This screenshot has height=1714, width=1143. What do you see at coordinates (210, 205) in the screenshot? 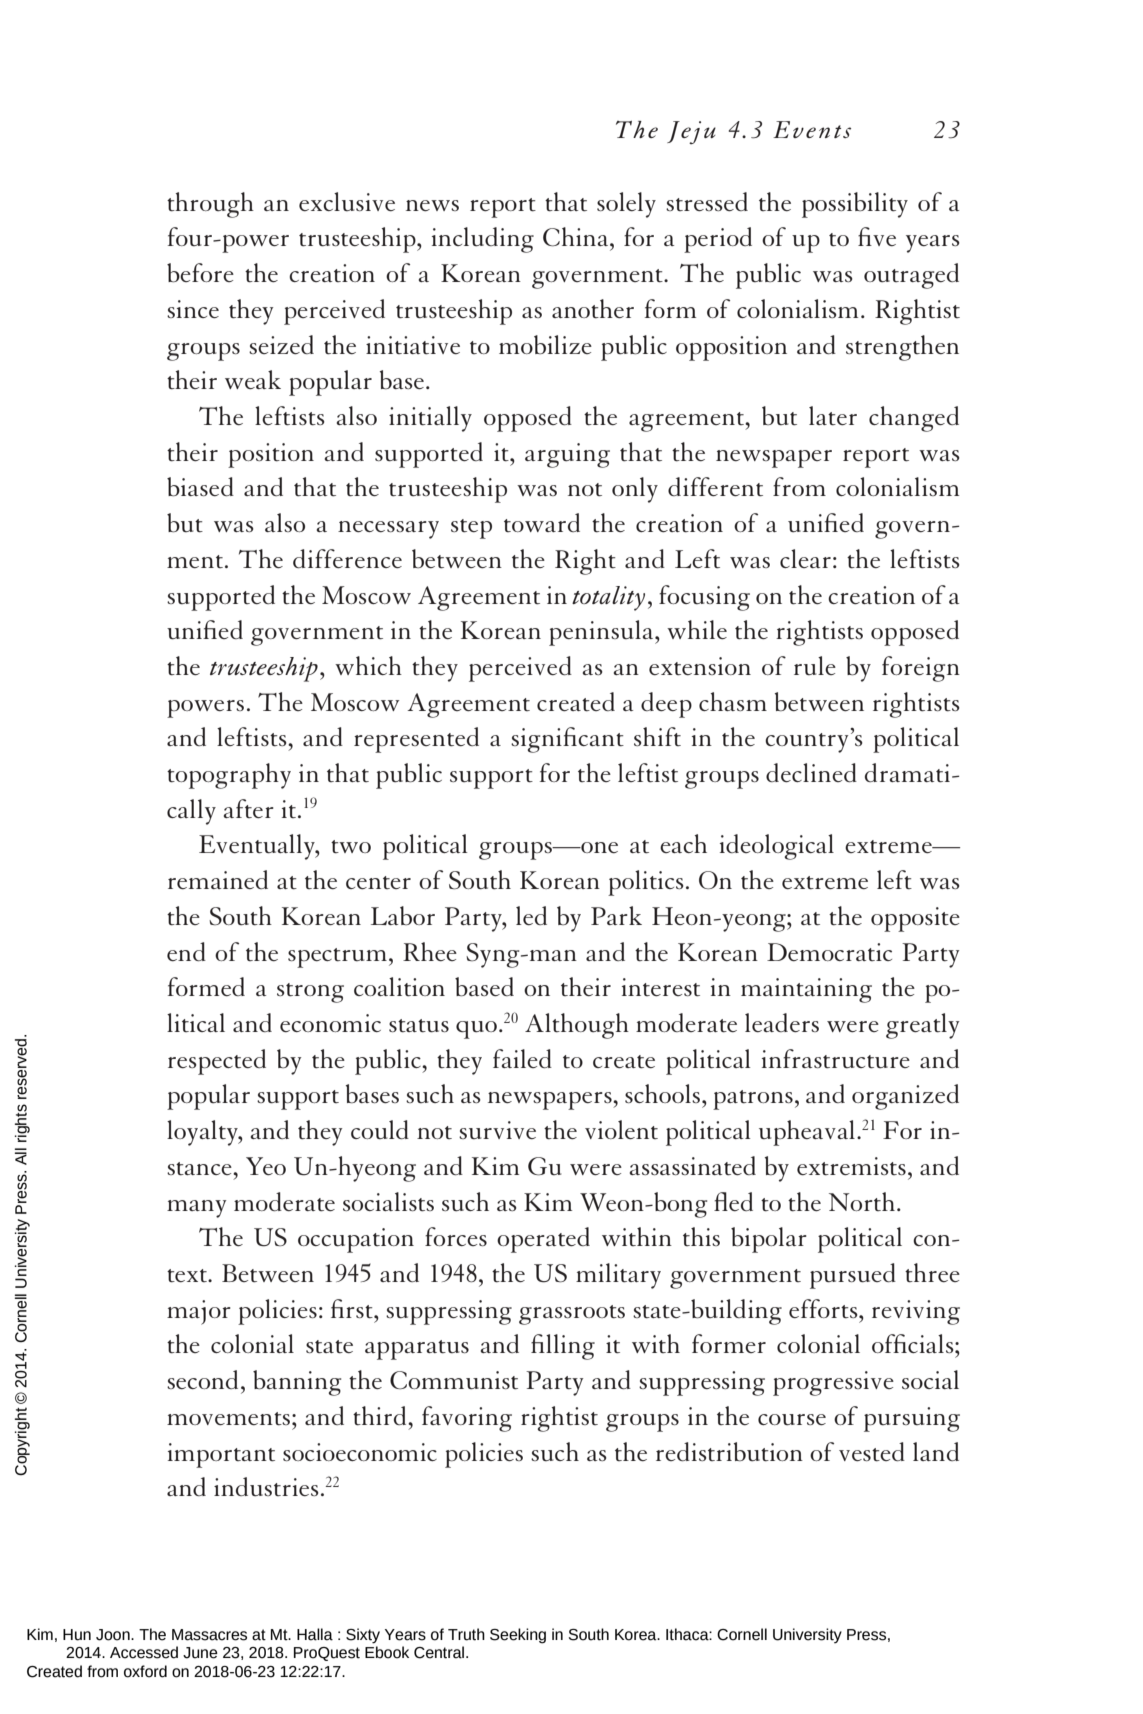
I see `through` at bounding box center [210, 205].
